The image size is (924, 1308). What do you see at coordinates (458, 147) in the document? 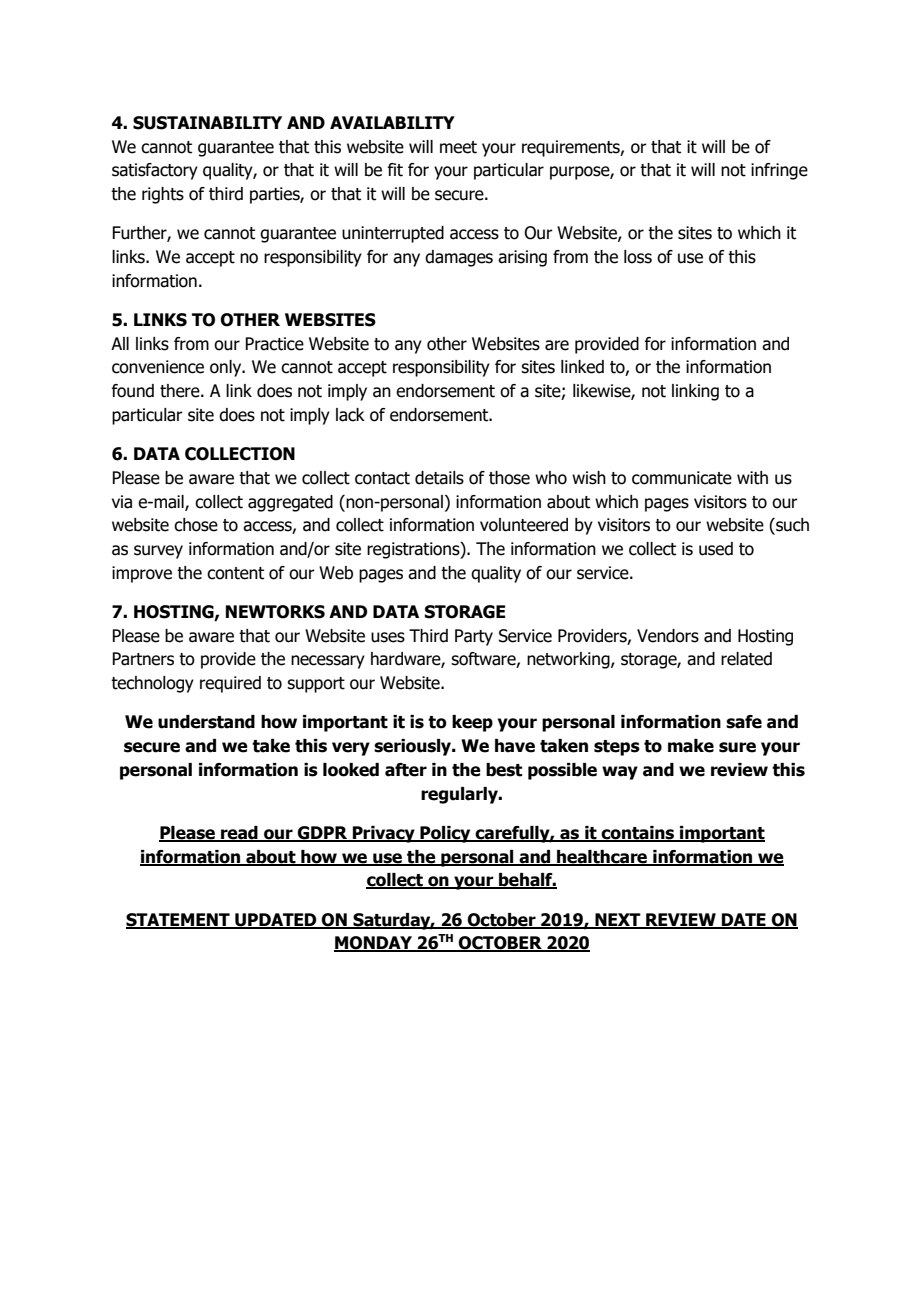
I see `meet` at bounding box center [458, 147].
